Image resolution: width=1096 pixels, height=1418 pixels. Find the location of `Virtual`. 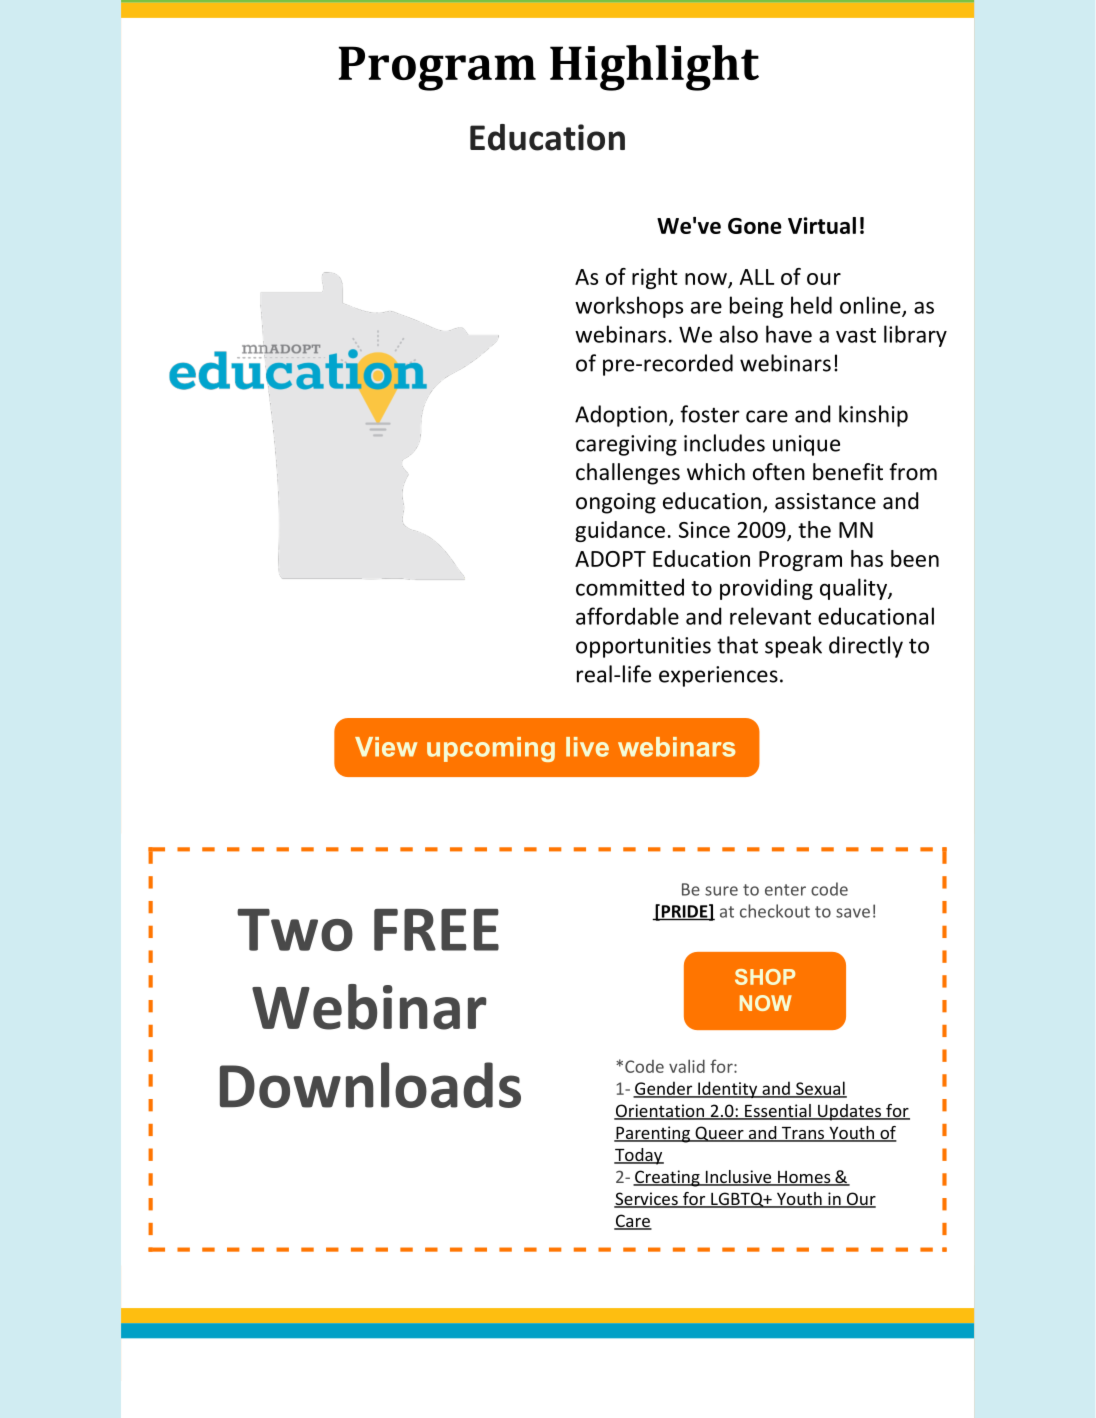

Virtual is located at coordinates (822, 225).
